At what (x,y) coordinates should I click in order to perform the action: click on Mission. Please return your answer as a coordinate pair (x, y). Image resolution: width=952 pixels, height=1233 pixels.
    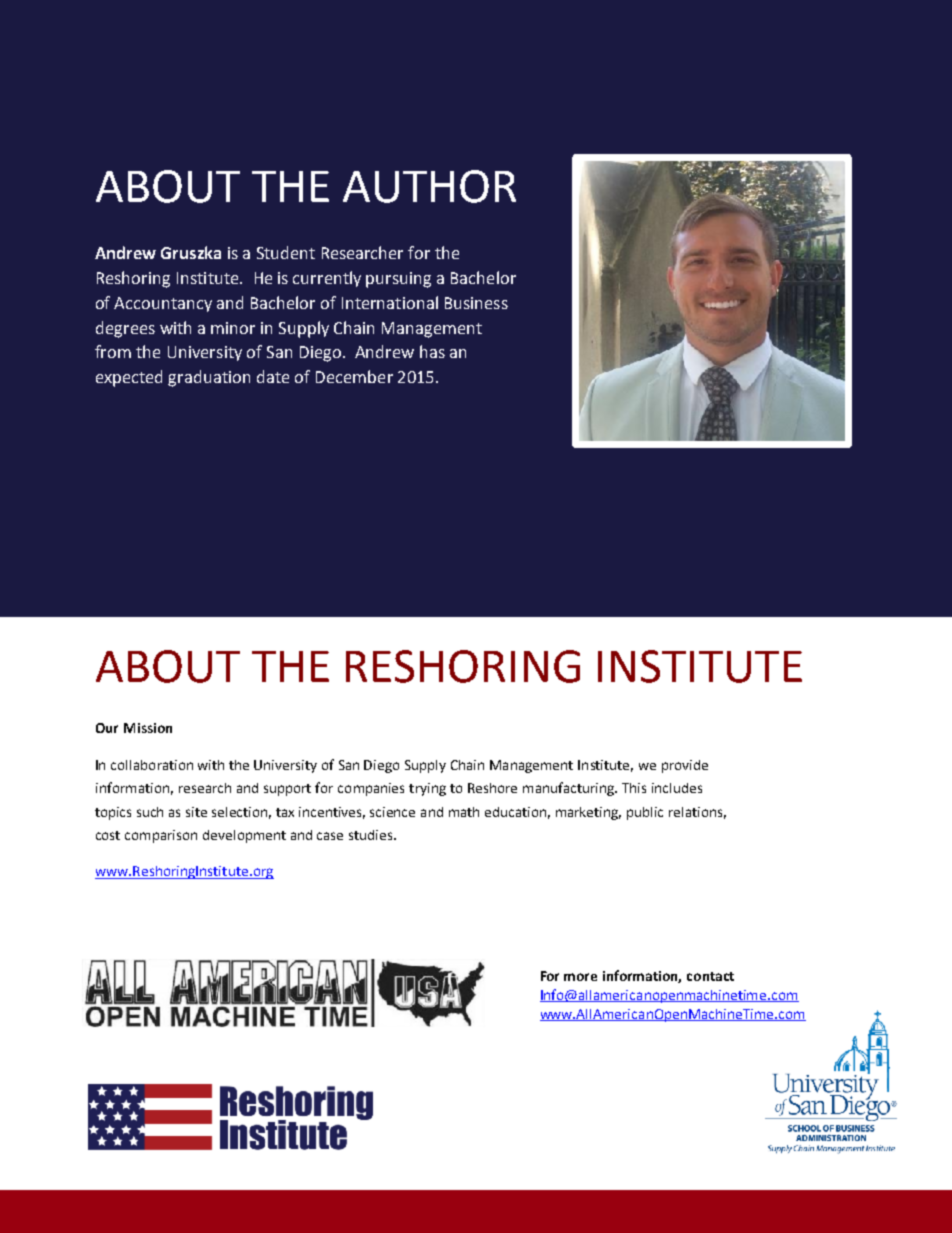
    Looking at the image, I should click on (148, 728).
